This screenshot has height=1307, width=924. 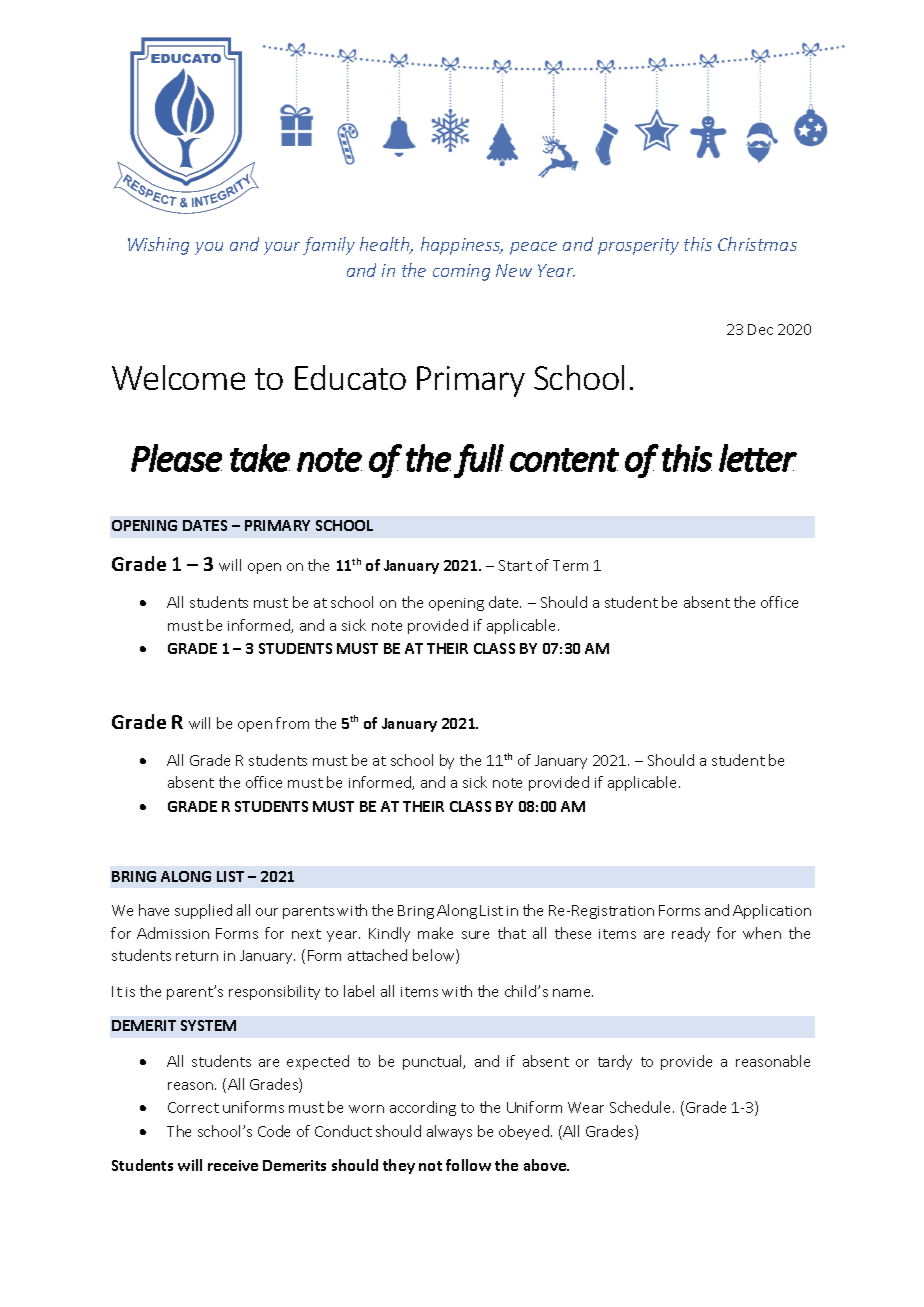 What do you see at coordinates (260, 458) in the screenshot?
I see `take` at bounding box center [260, 458].
